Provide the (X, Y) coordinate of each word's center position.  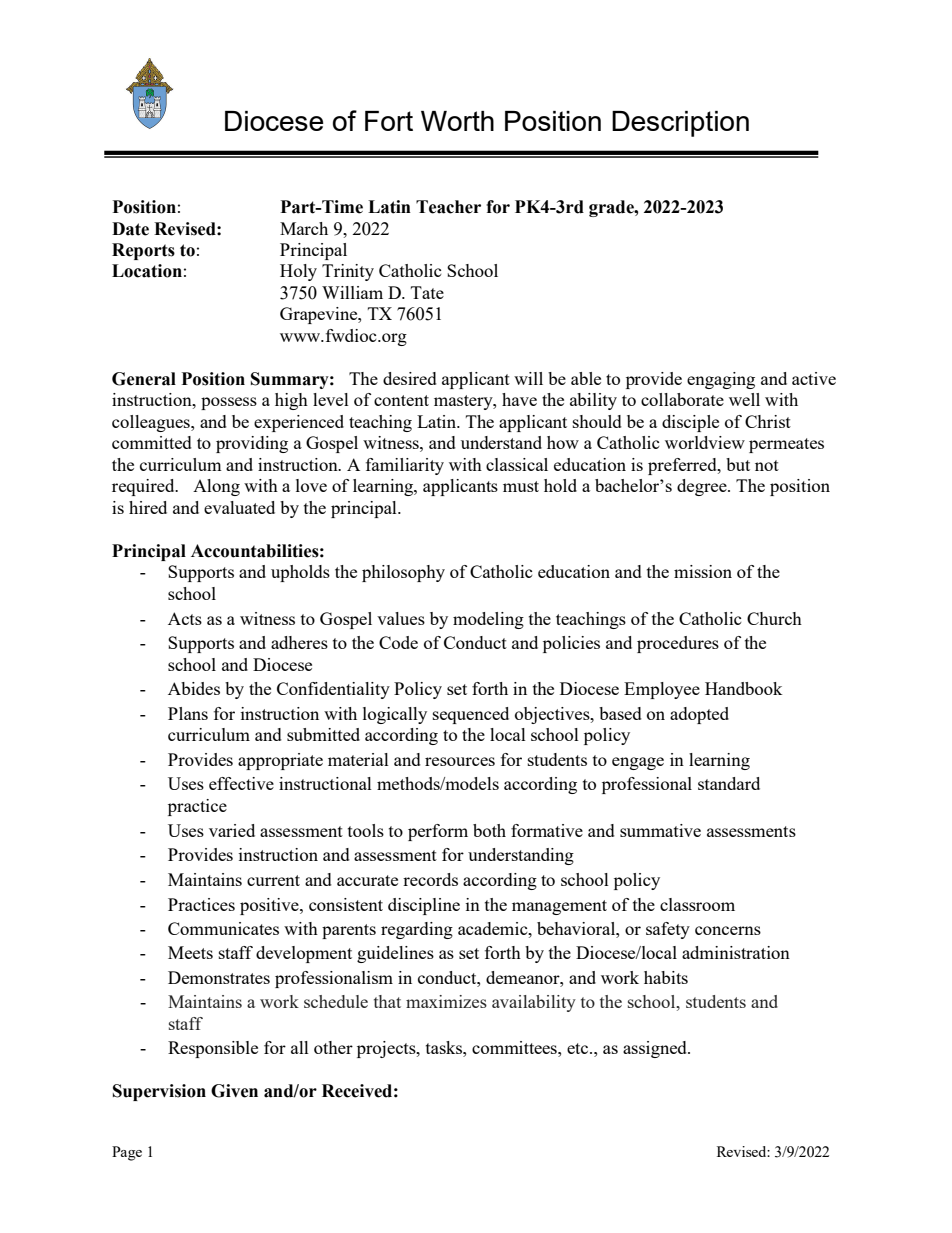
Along (216, 487)
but (738, 464)
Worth (457, 121)
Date (130, 229)
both (489, 830)
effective (241, 783)
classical (517, 464)
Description (680, 124)
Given (234, 1091)
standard (729, 783)
